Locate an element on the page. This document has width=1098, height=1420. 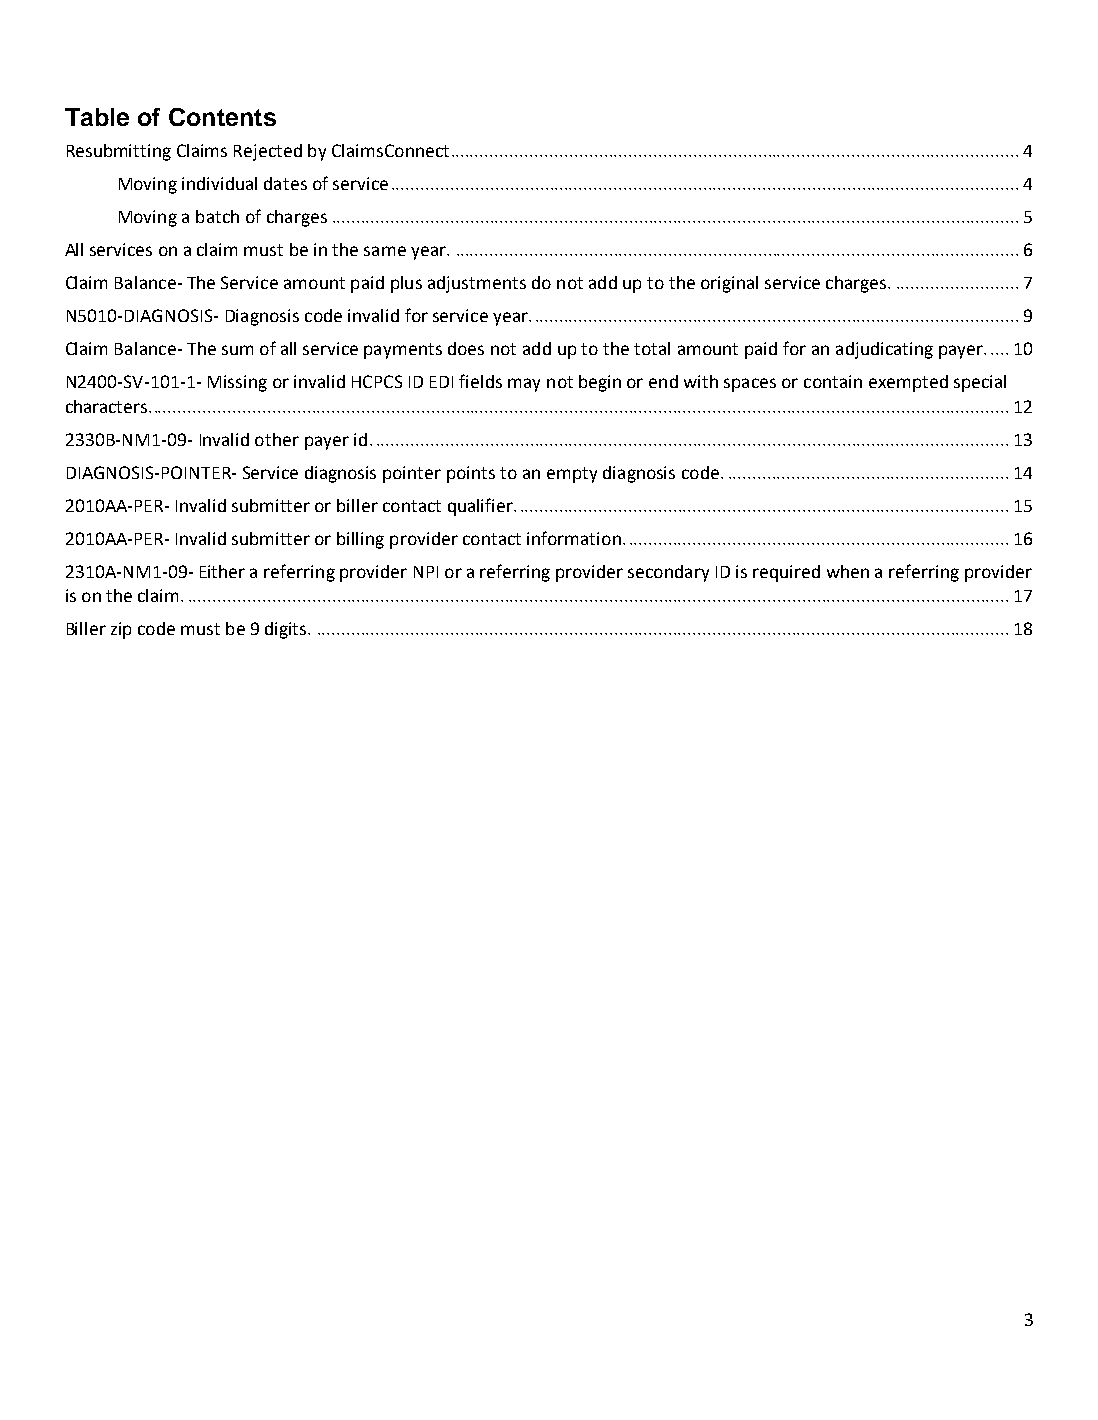
sum is located at coordinates (237, 350).
